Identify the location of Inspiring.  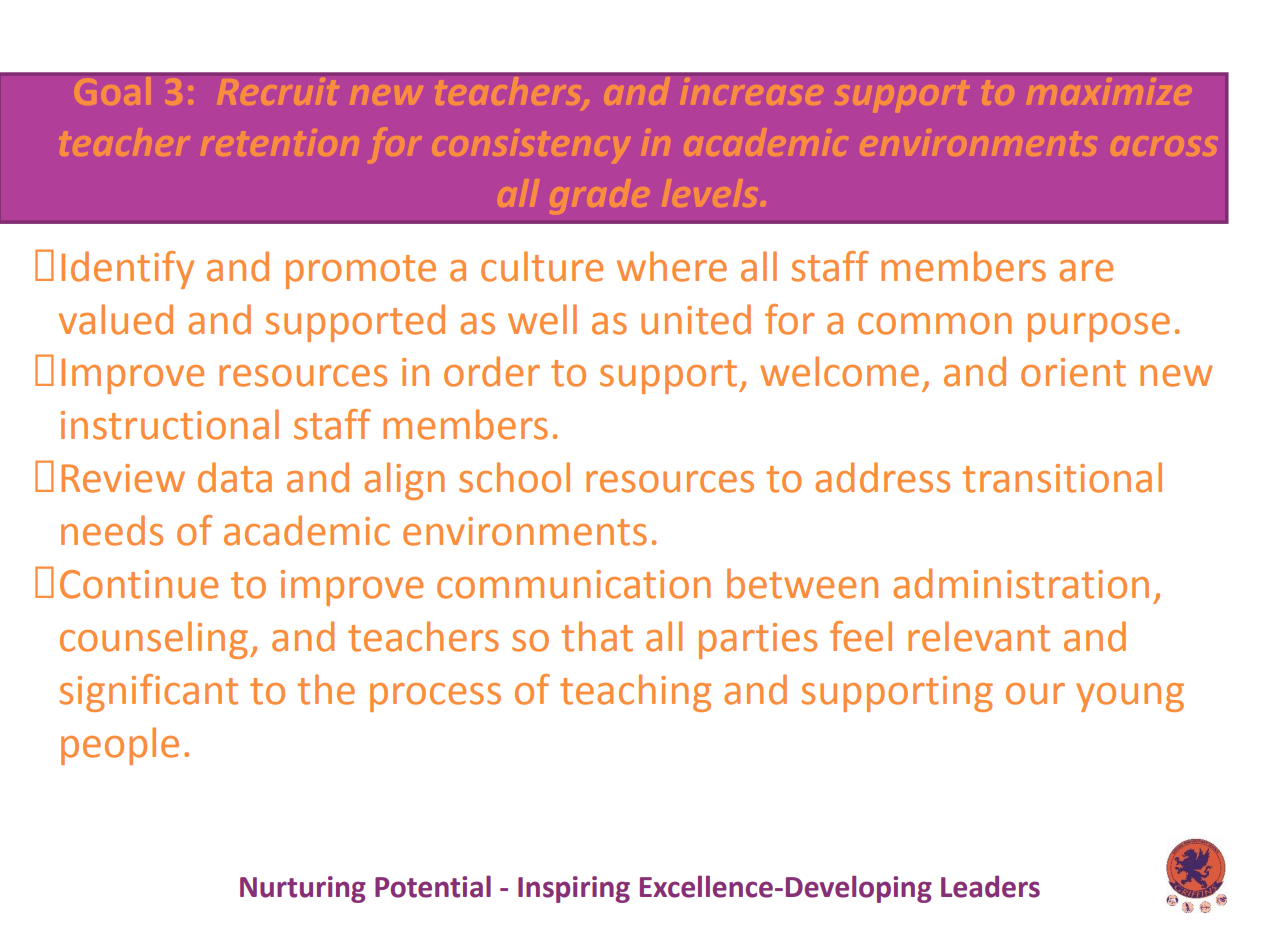
(574, 889).
